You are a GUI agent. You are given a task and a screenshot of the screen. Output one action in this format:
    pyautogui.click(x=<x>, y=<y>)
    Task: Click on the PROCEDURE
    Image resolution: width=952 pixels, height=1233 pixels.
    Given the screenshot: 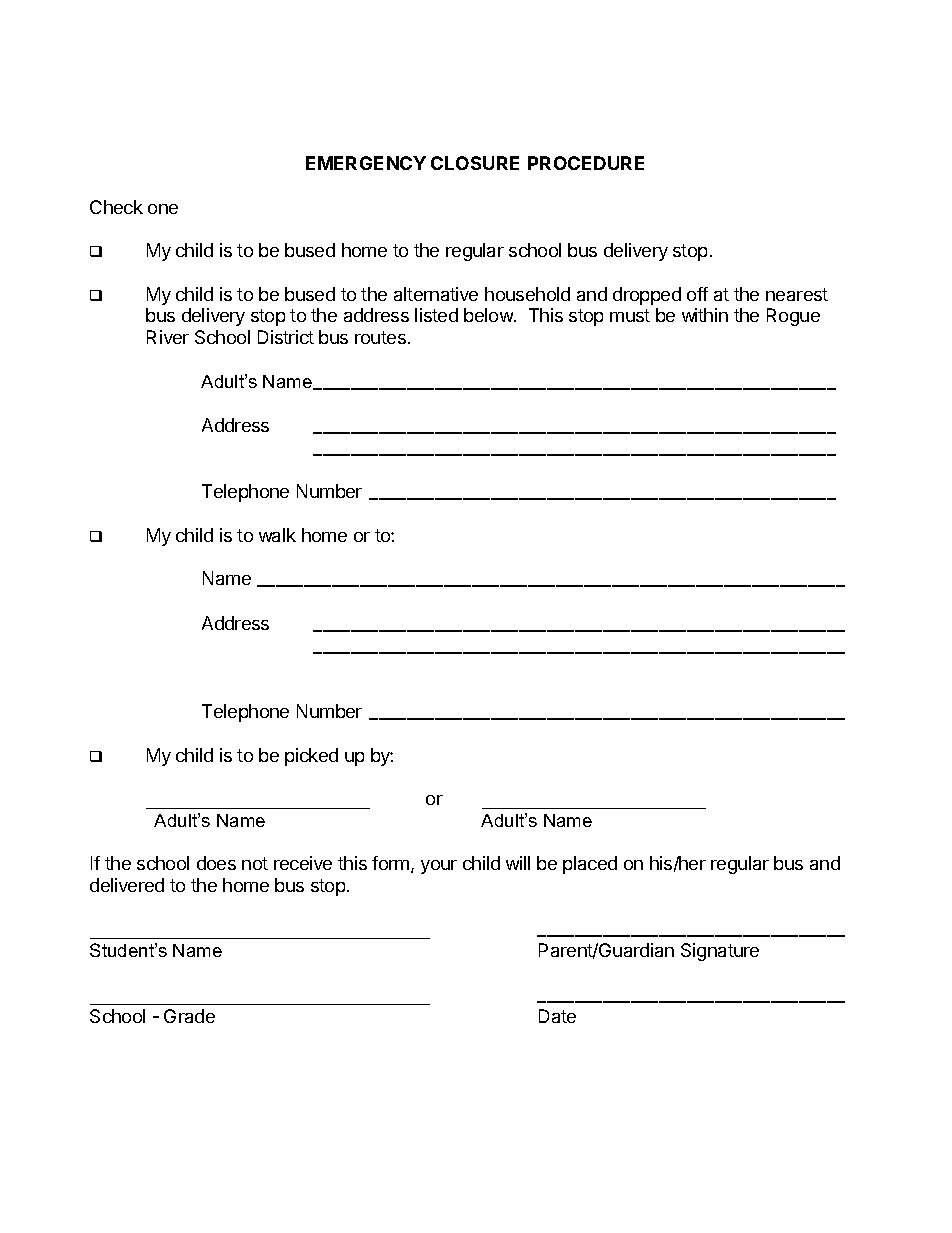 What is the action you would take?
    pyautogui.click(x=586, y=163)
